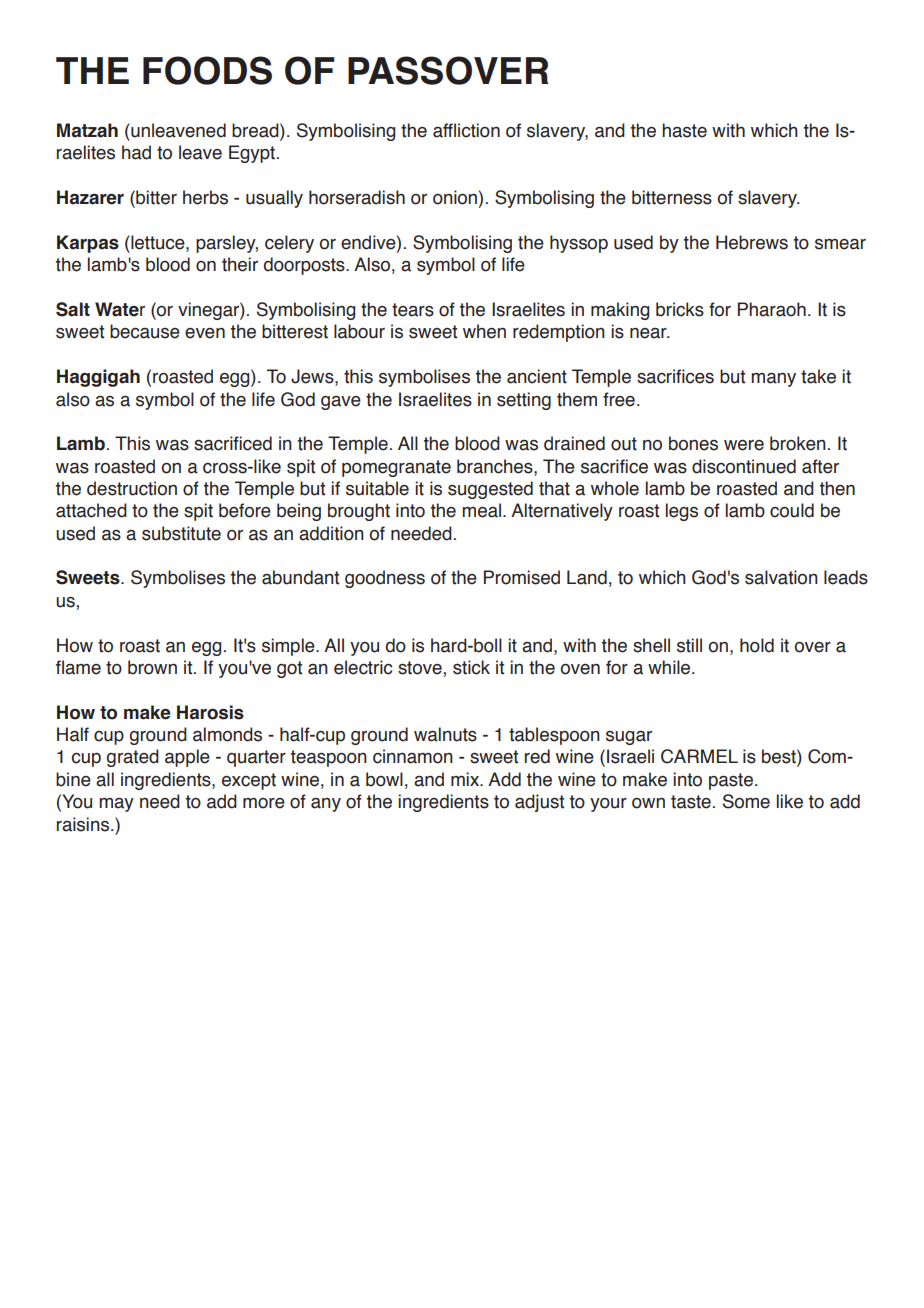  What do you see at coordinates (744, 445) in the screenshot?
I see `were` at bounding box center [744, 445].
